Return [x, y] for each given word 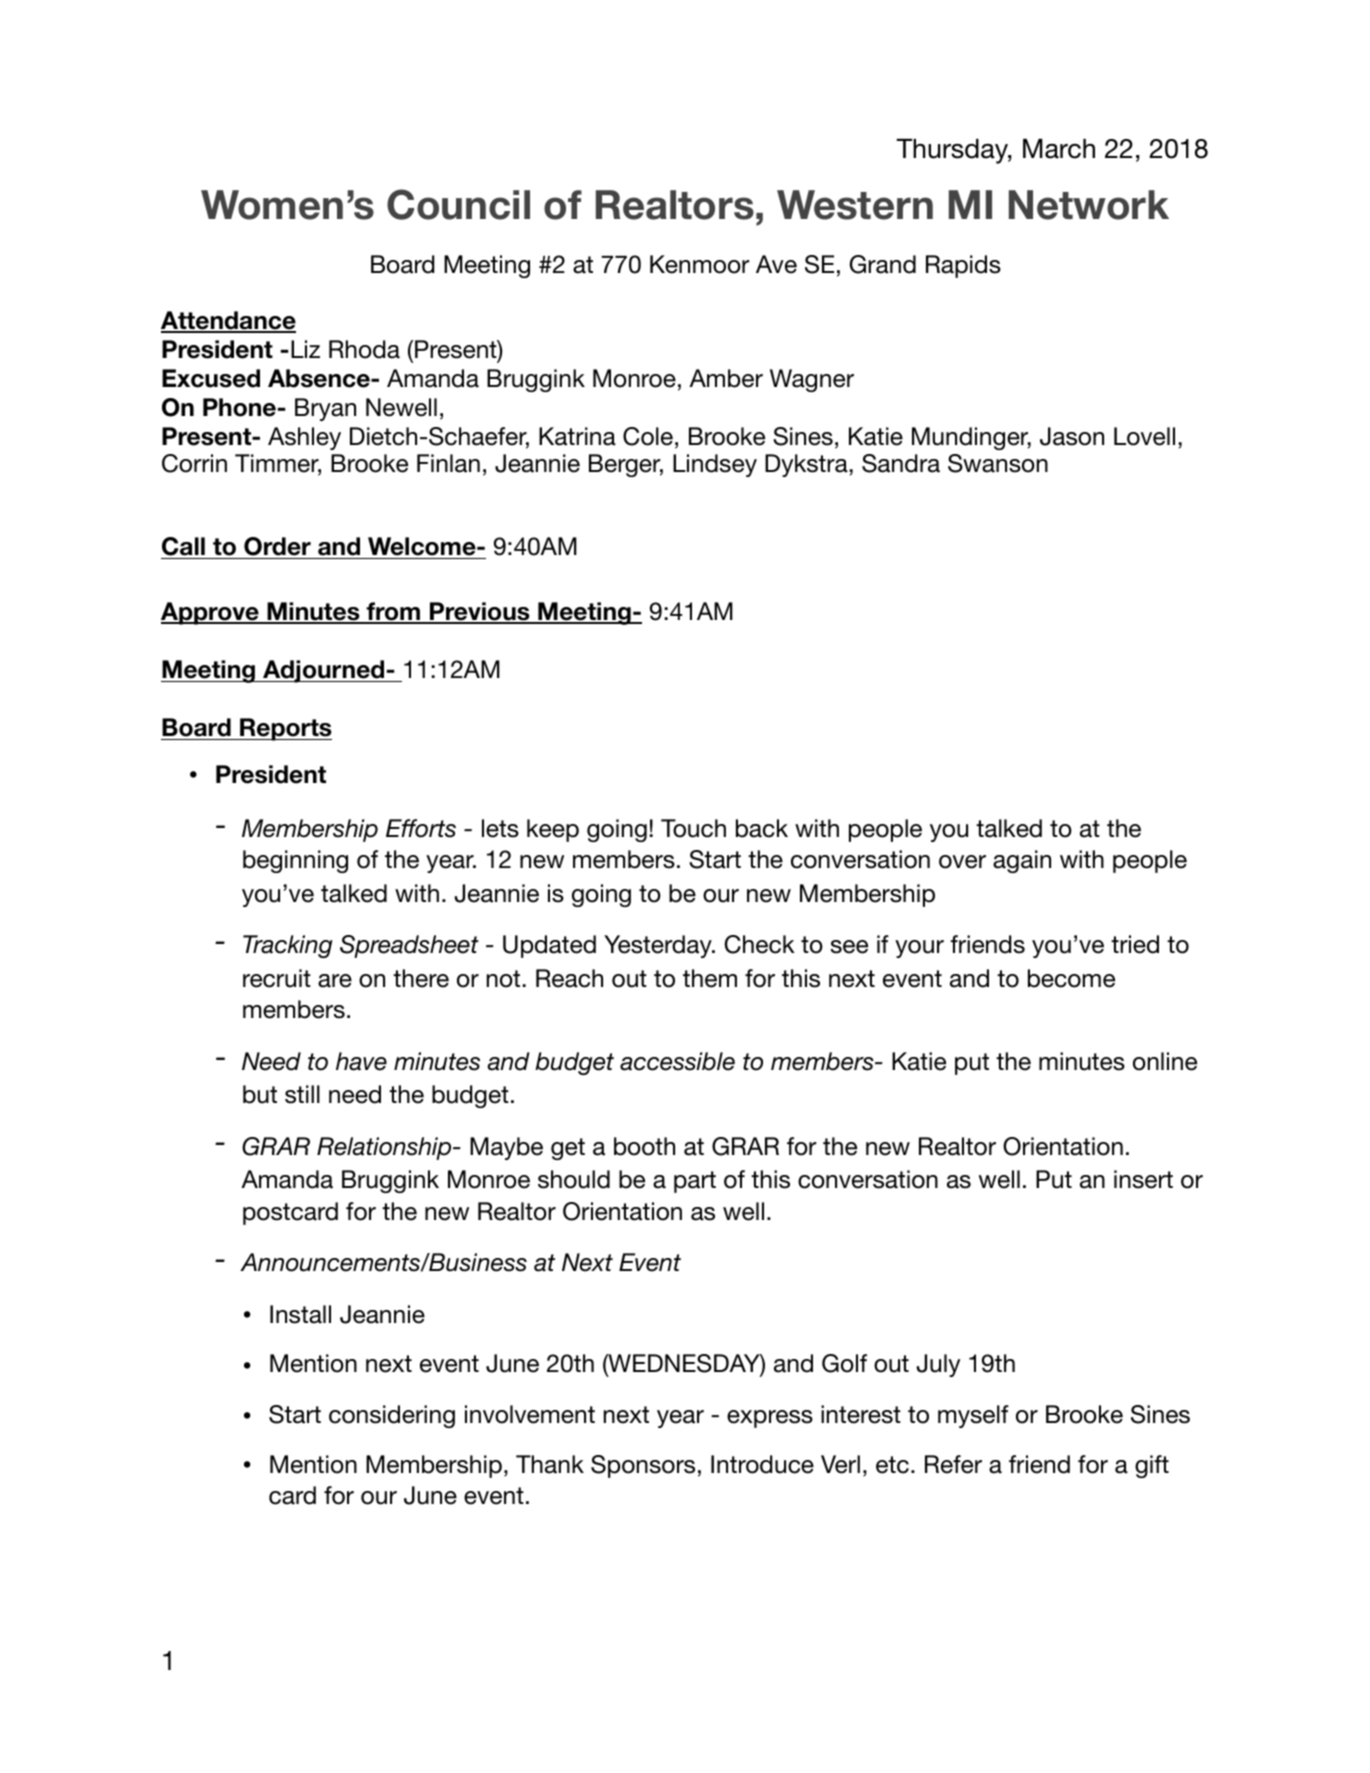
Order [277, 546]
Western [855, 205]
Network [1089, 205]
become [1071, 978]
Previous [480, 612]
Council [458, 204]
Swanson [998, 463]
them [710, 978]
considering [392, 1416]
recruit [277, 978]
